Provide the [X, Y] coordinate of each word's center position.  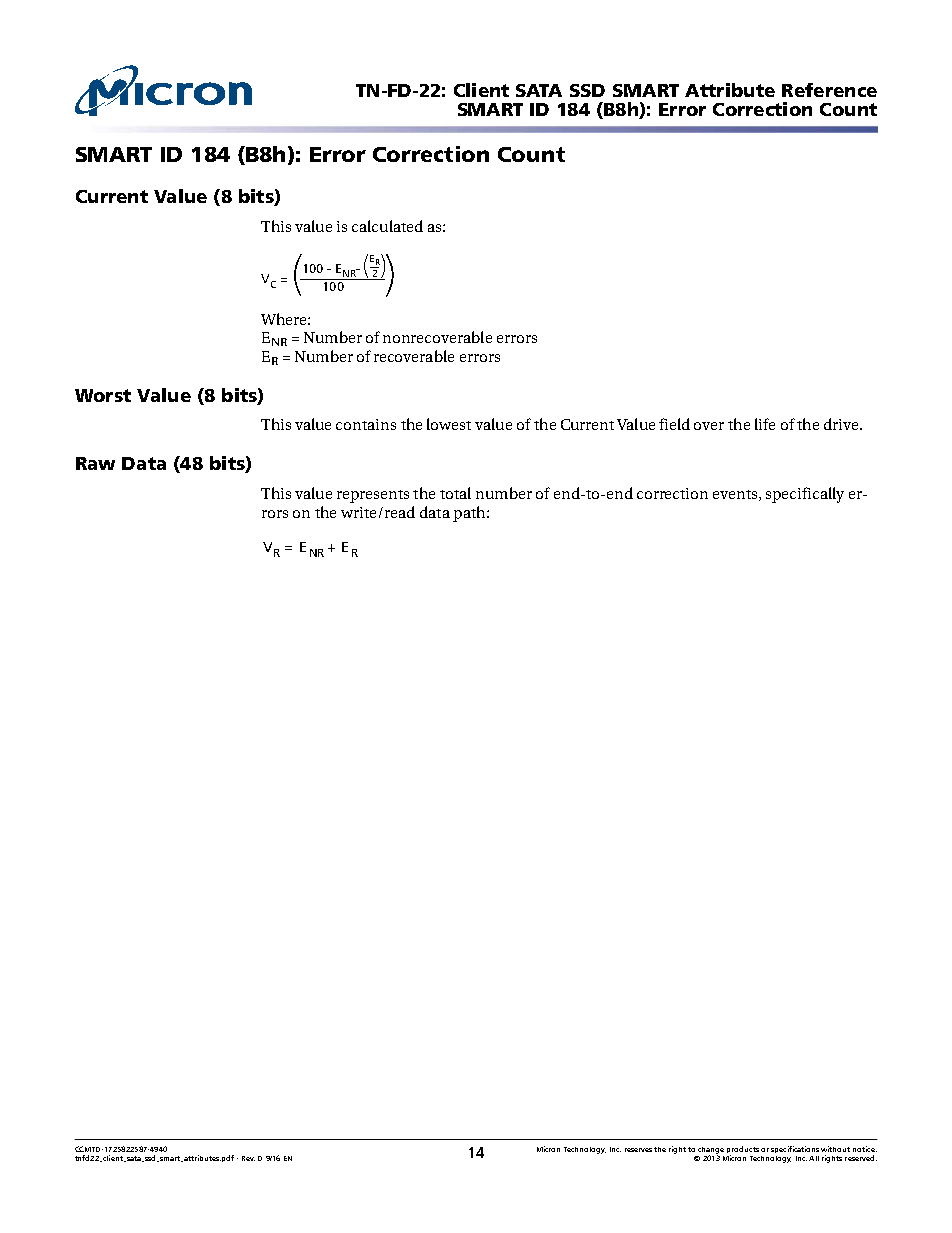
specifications [795, 1149]
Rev [248, 1158]
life [765, 424]
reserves [638, 1150]
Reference [829, 90]
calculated [387, 226]
